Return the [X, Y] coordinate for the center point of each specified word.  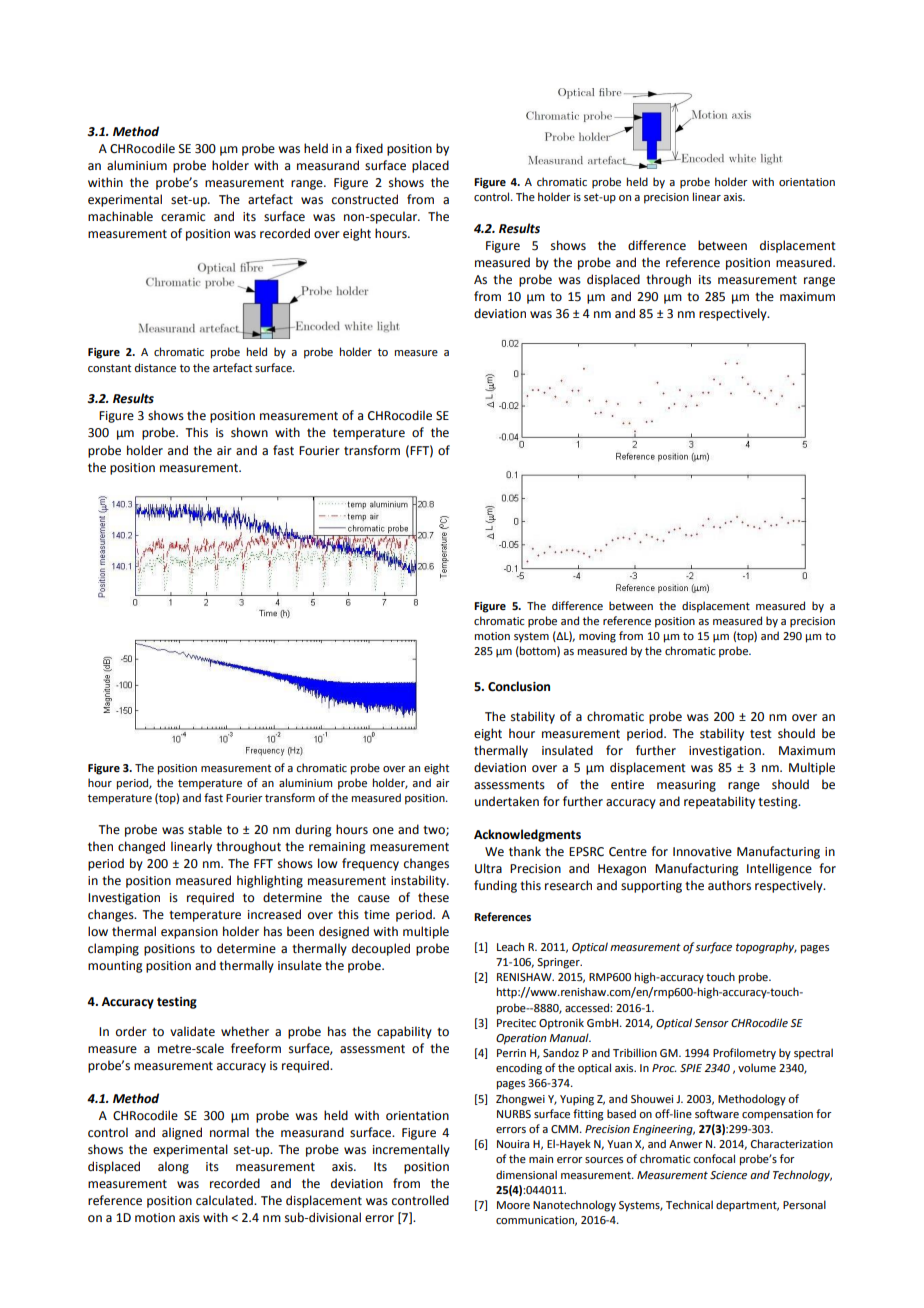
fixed [369, 148]
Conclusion [519, 686]
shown [249, 432]
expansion [189, 933]
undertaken [507, 801]
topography [766, 948]
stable [205, 829]
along [173, 1167]
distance [155, 367]
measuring [686, 786]
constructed [365, 199]
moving [597, 637]
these [433, 897]
